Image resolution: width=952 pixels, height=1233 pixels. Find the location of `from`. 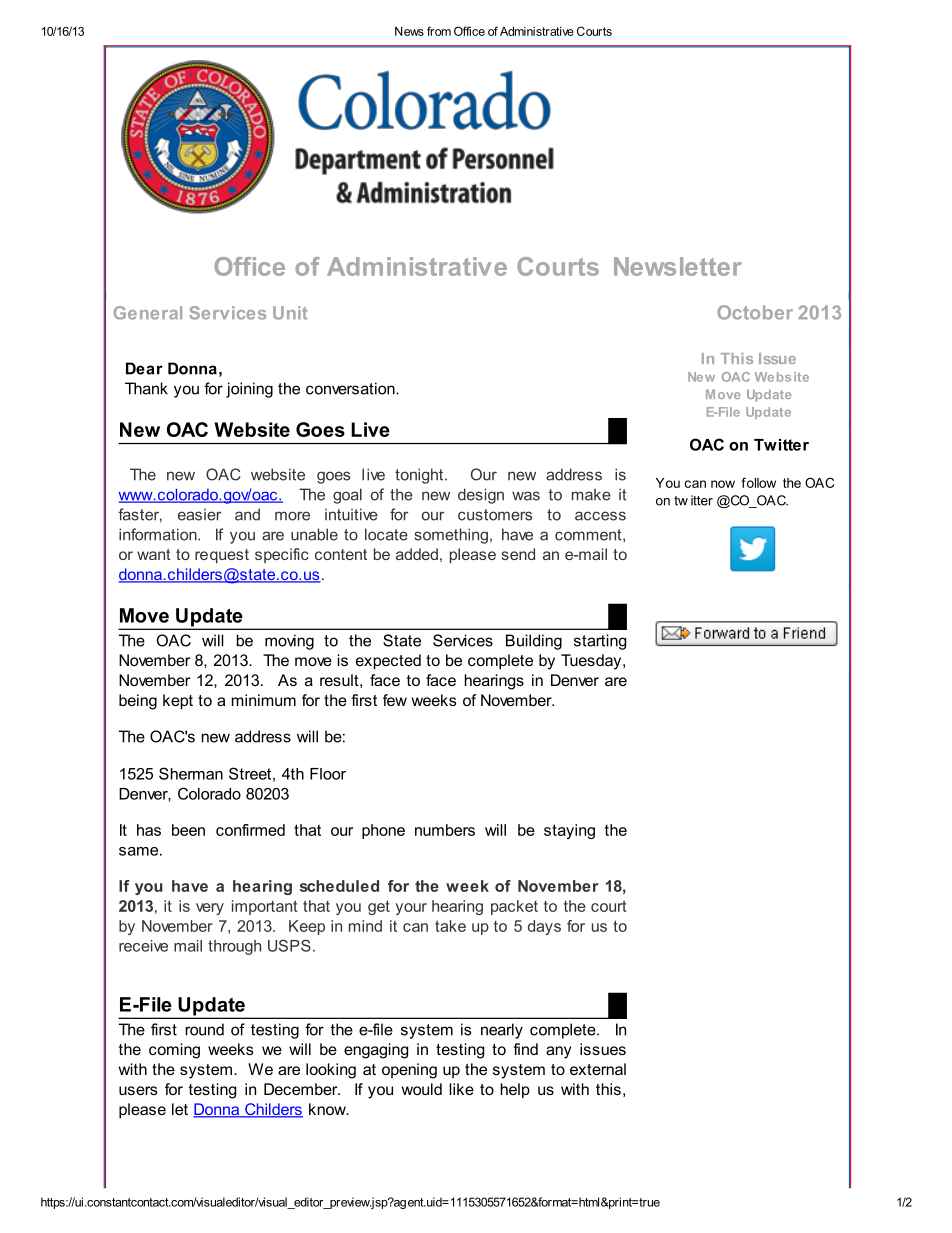

from is located at coordinates (439, 31).
